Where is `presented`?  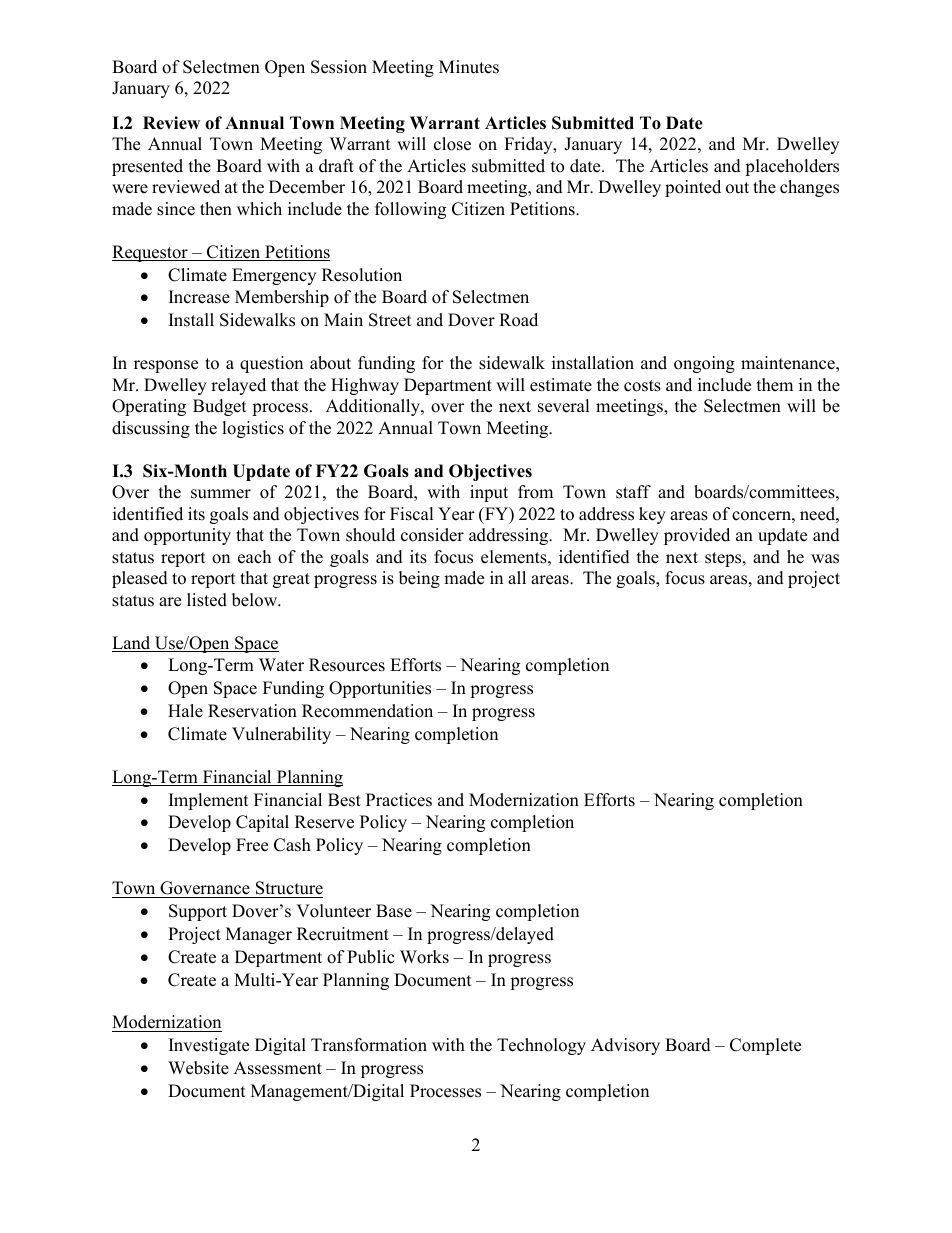
presented is located at coordinates (147, 167).
